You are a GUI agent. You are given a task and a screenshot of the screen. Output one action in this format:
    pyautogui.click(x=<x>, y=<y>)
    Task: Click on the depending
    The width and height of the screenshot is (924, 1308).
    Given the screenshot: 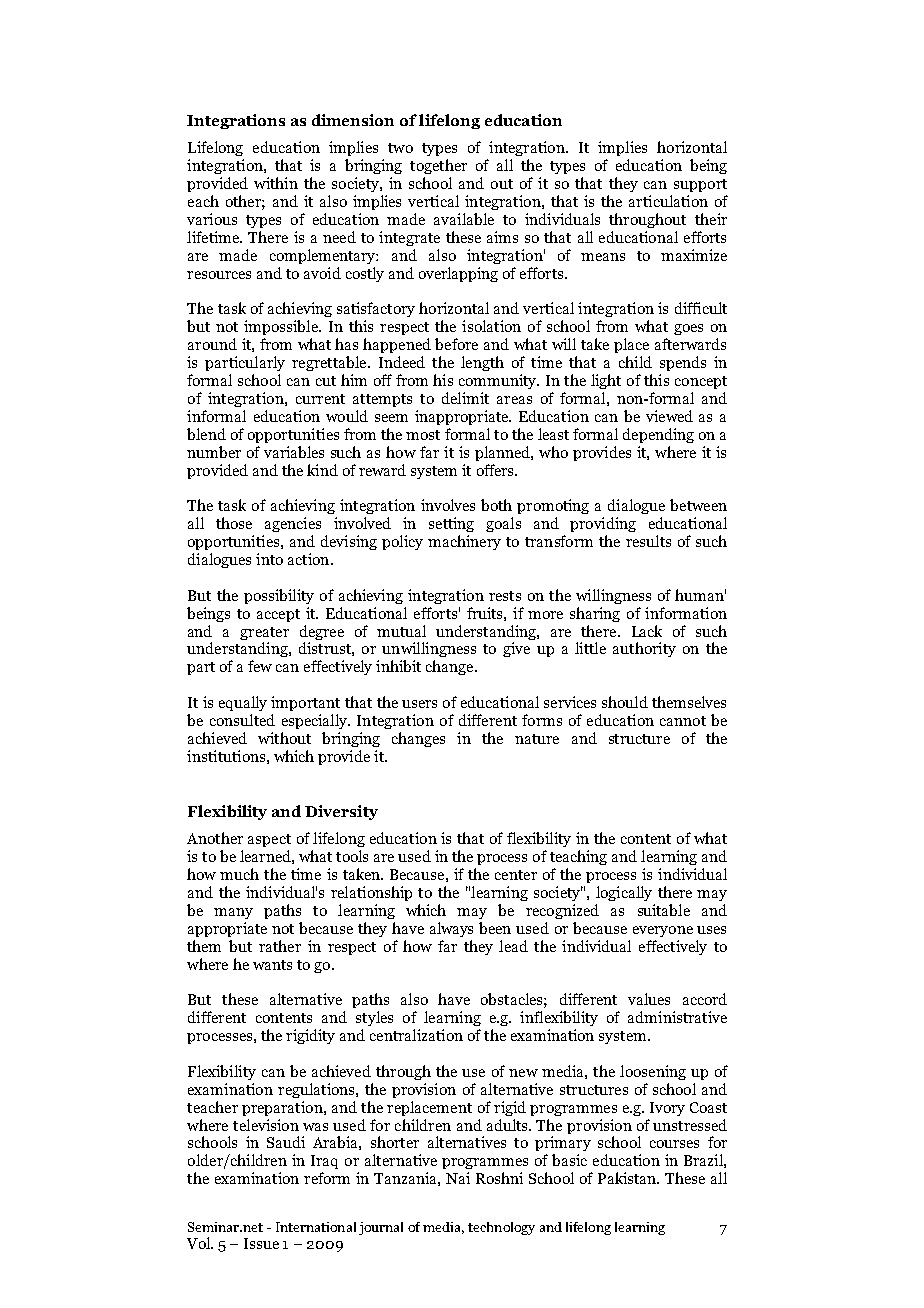 What is the action you would take?
    pyautogui.click(x=658, y=435)
